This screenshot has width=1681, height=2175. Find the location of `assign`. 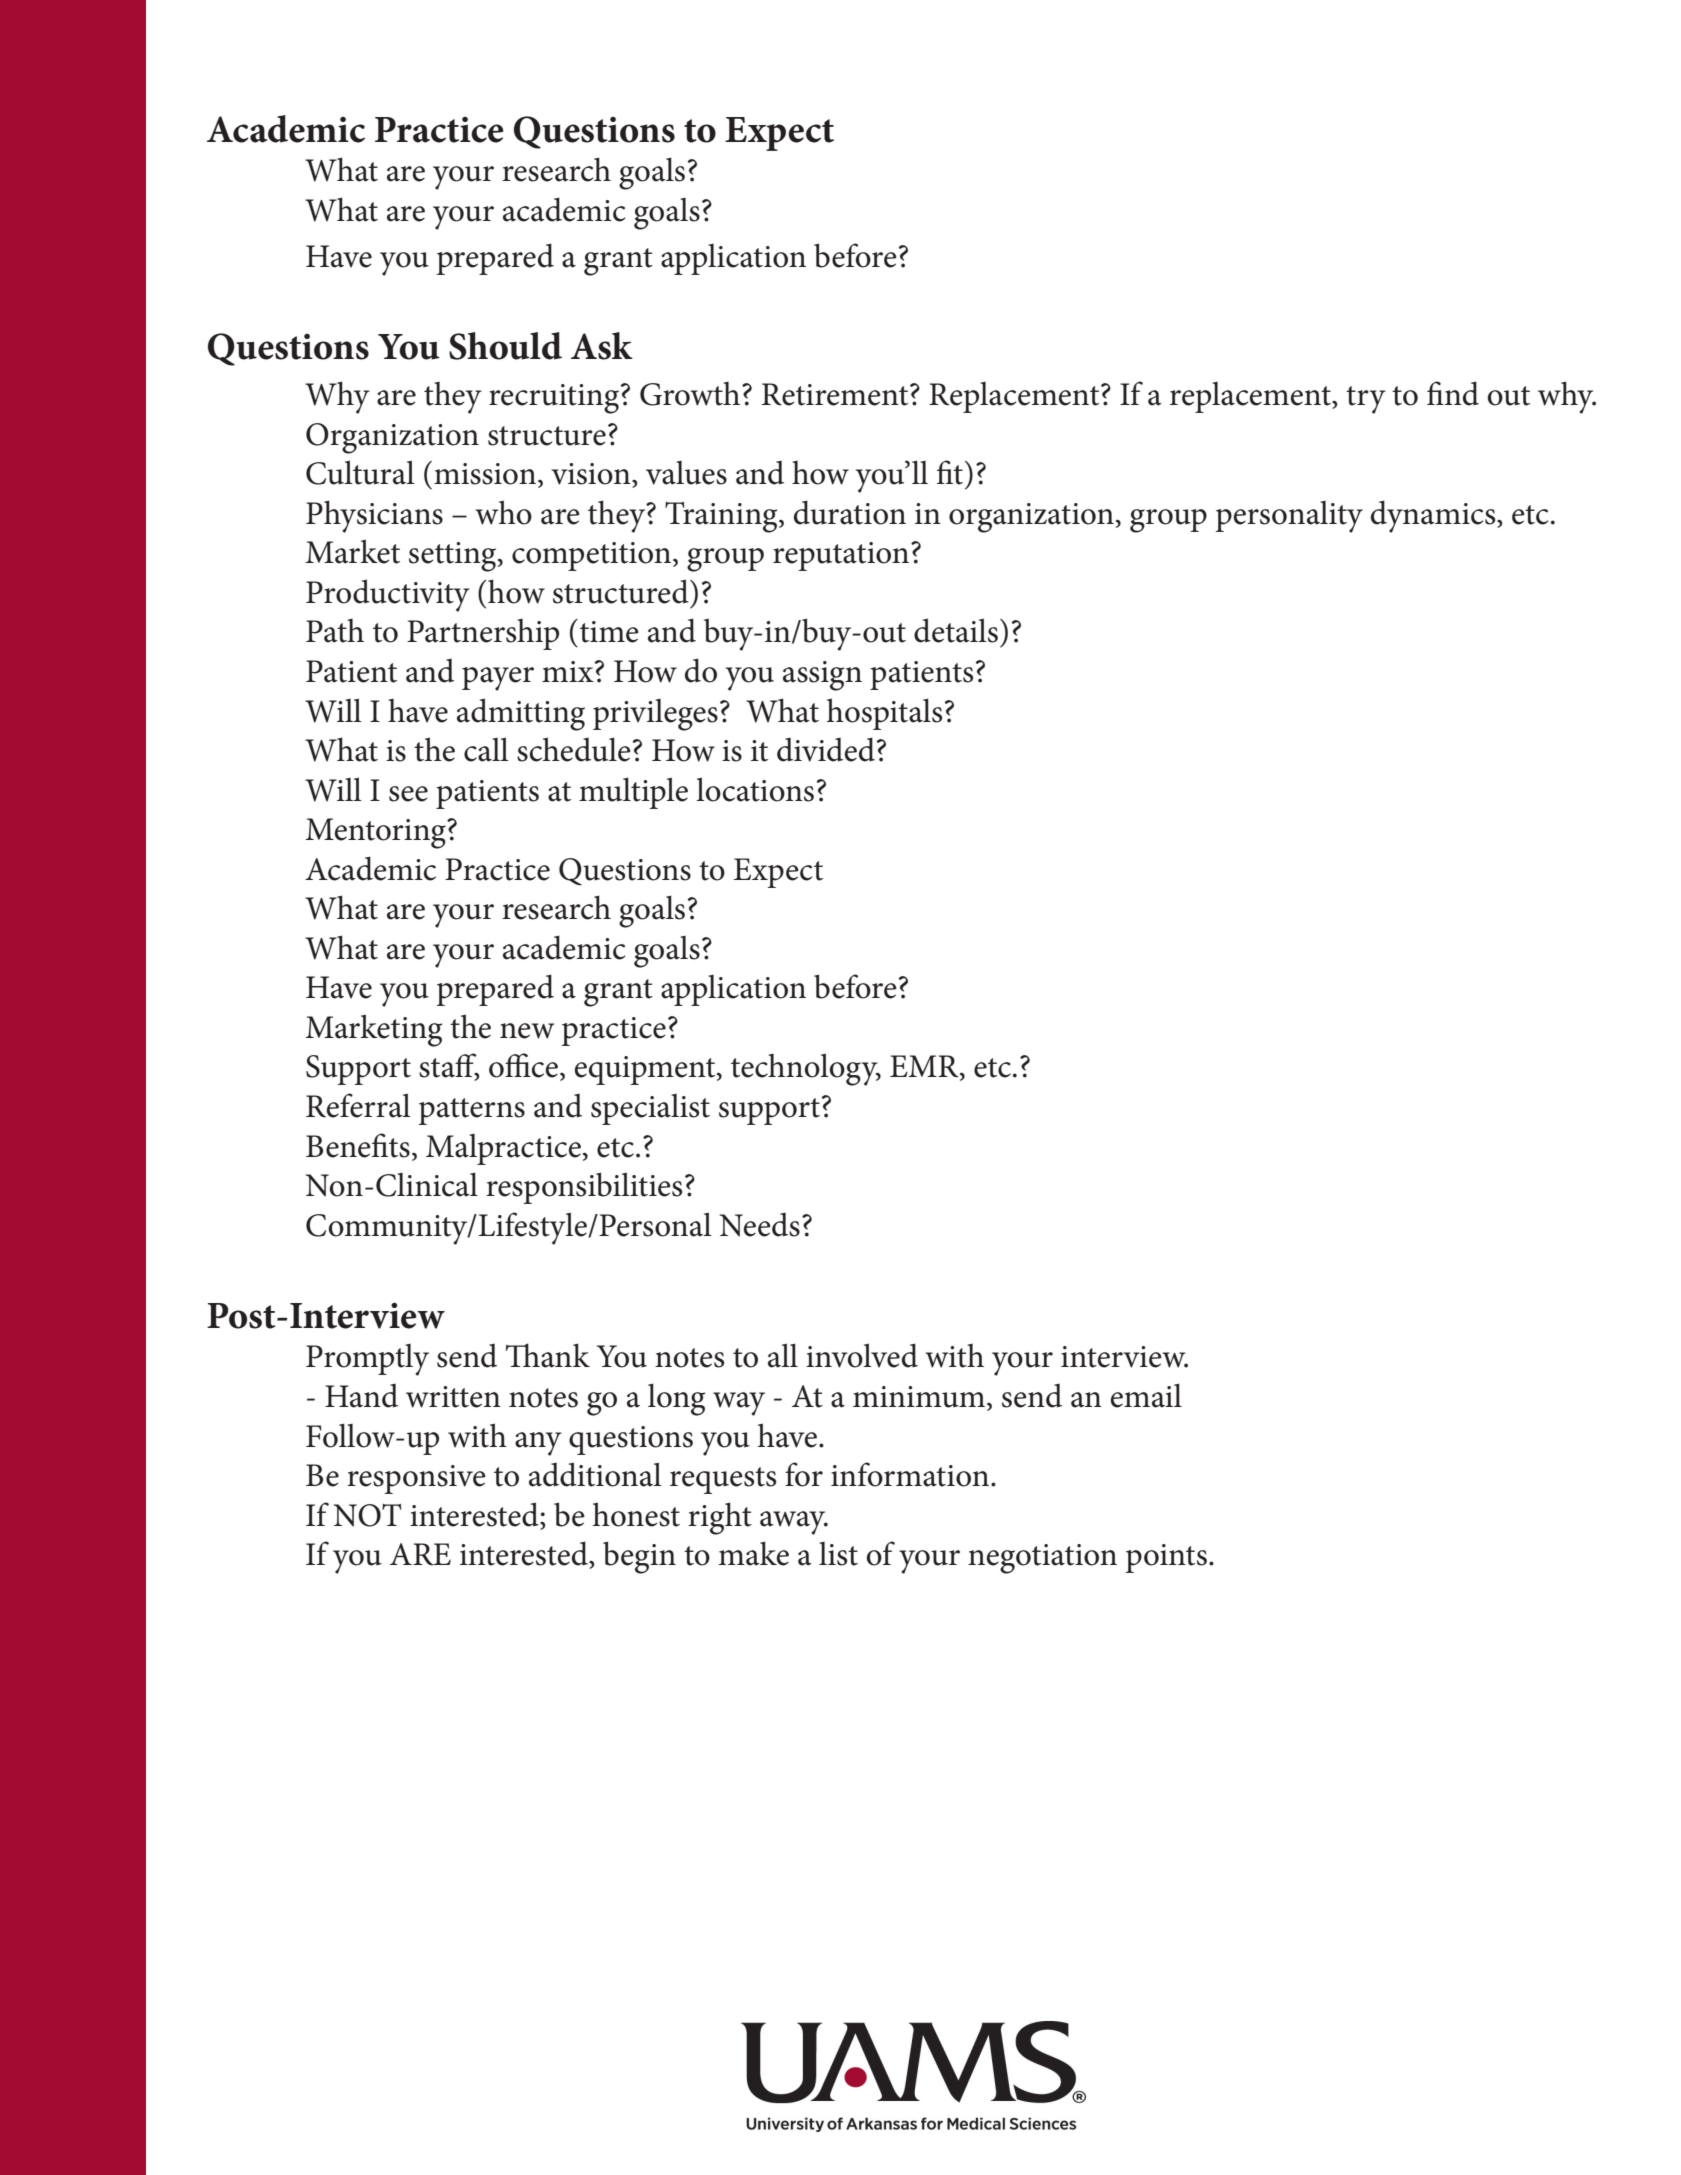

assign is located at coordinates (822, 676).
